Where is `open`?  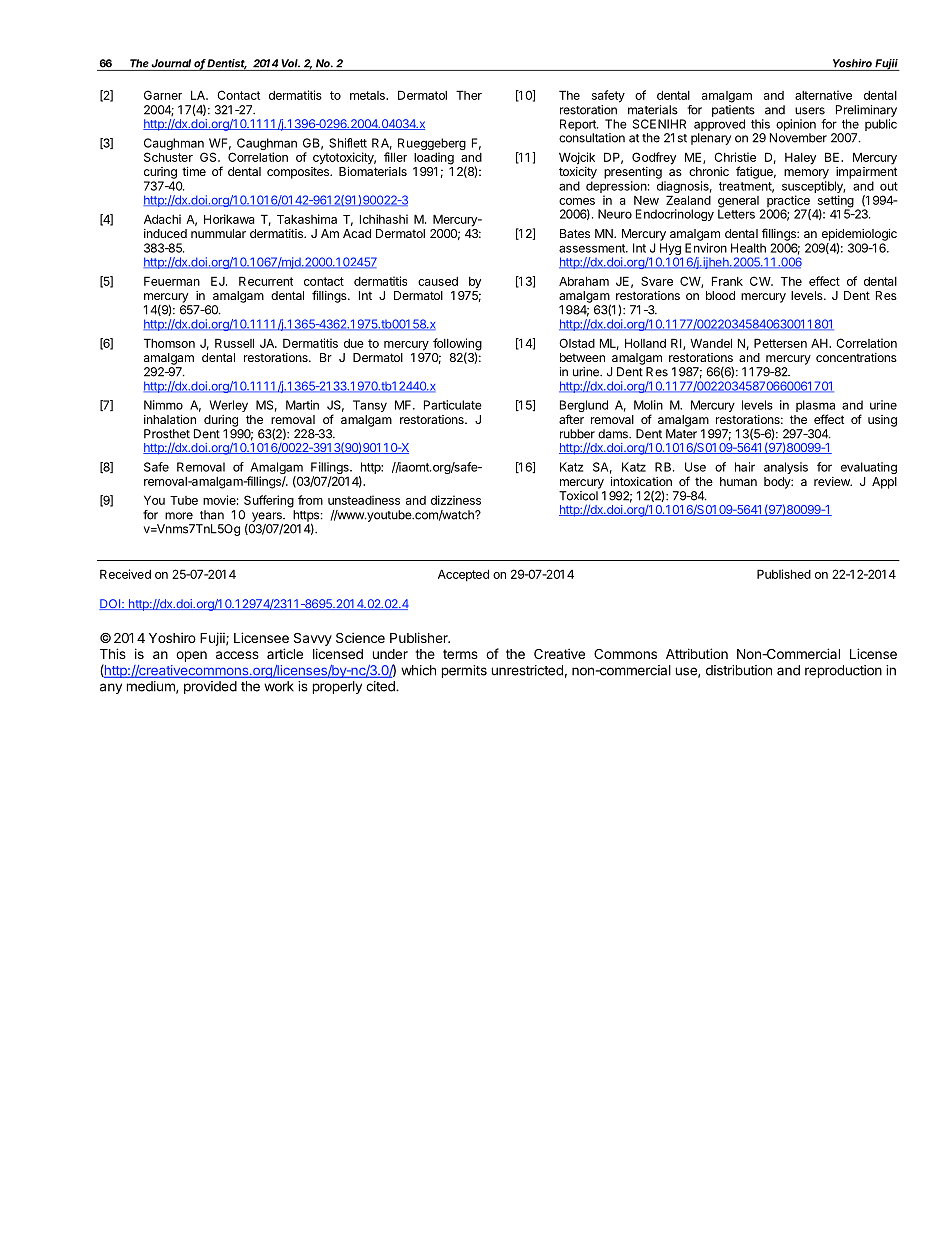 open is located at coordinates (191, 656).
